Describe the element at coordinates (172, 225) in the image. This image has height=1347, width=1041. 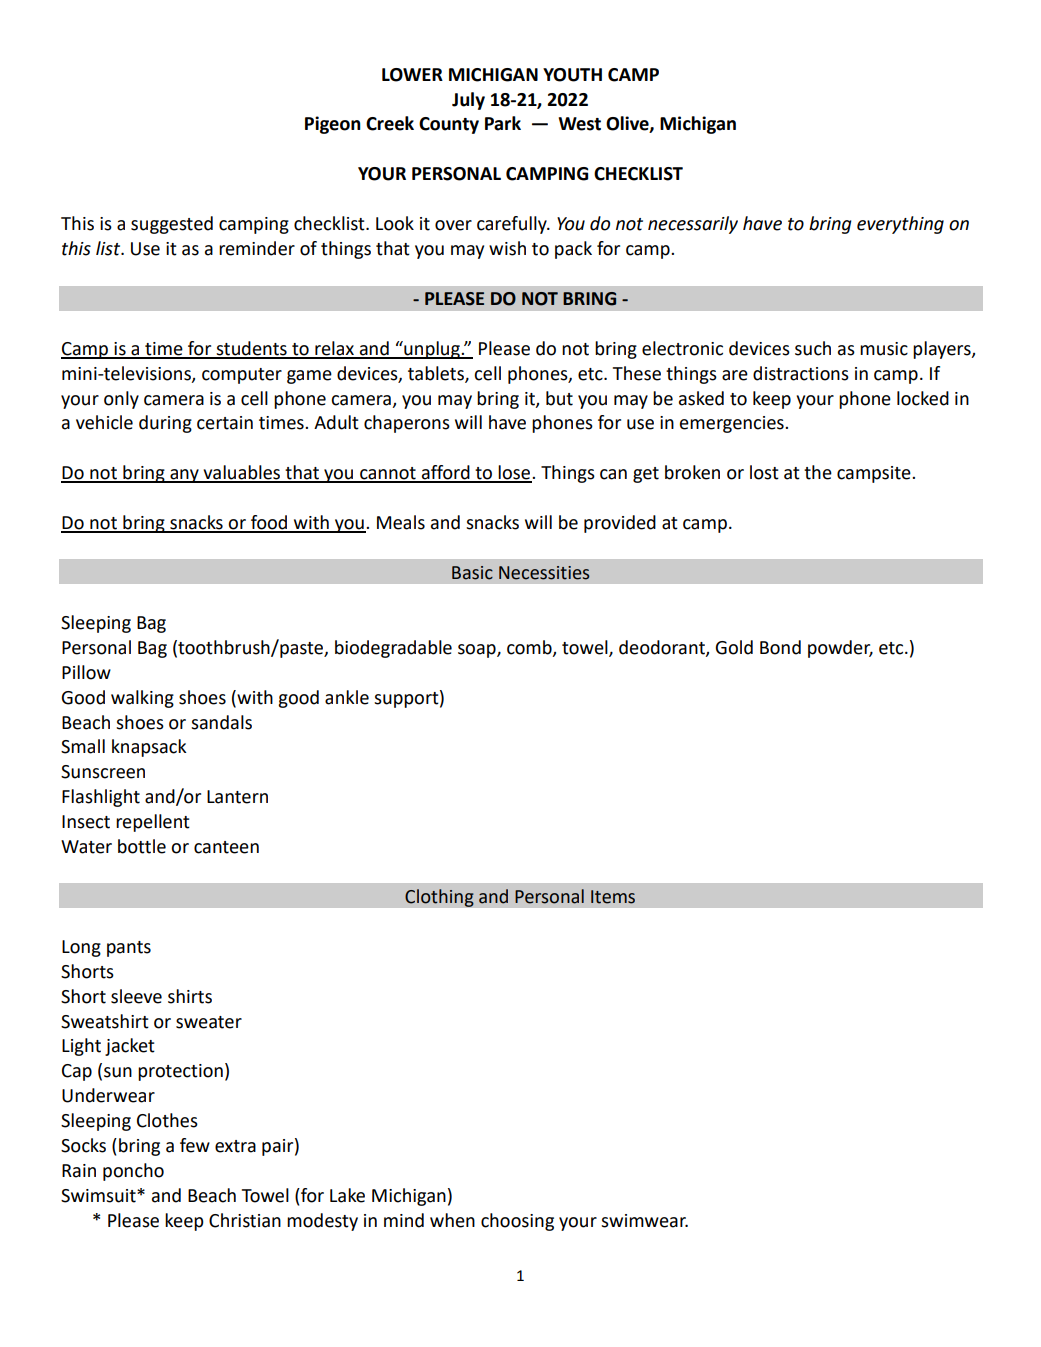
I see `suggested` at that location.
